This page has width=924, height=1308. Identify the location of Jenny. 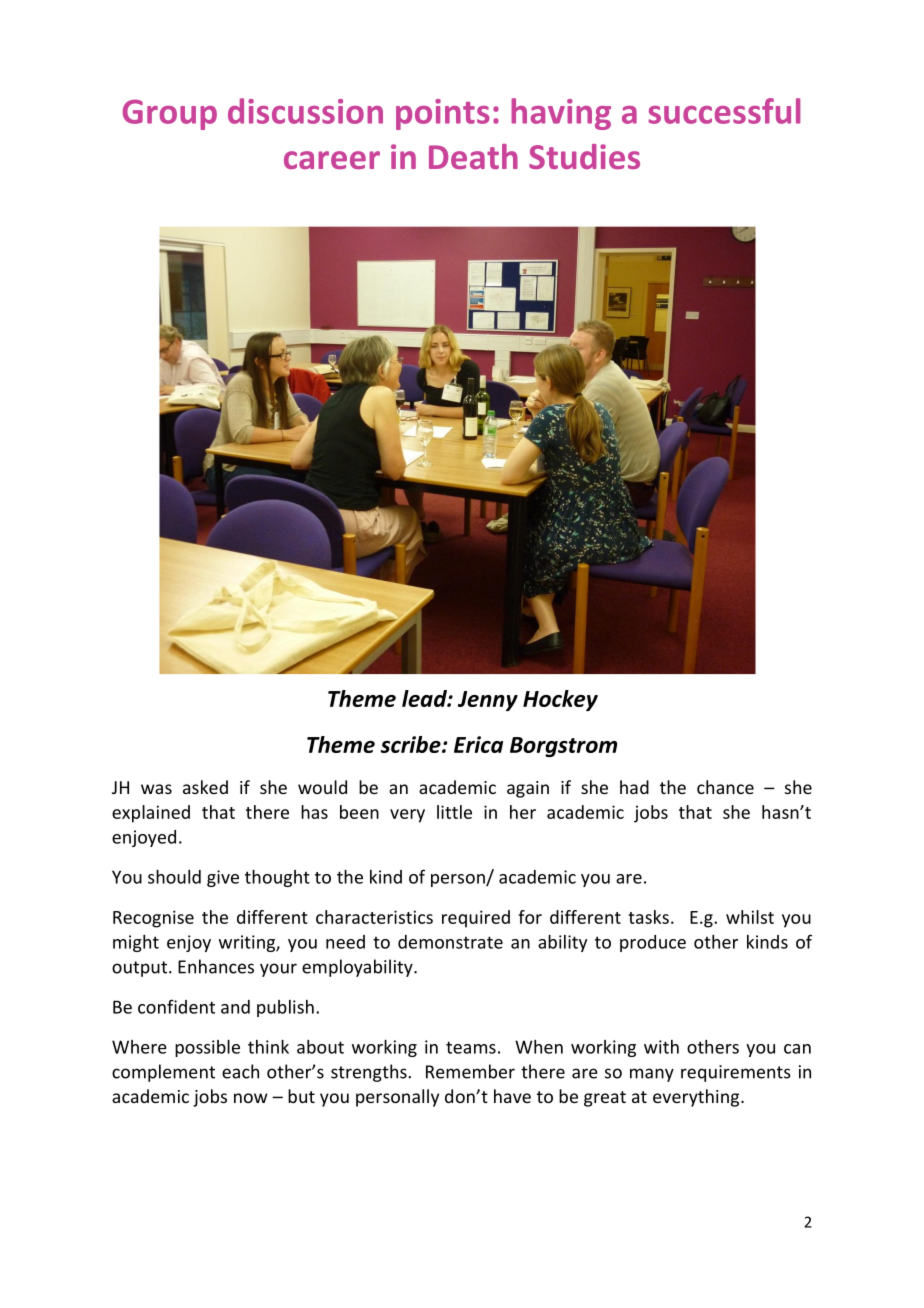
(488, 701).
